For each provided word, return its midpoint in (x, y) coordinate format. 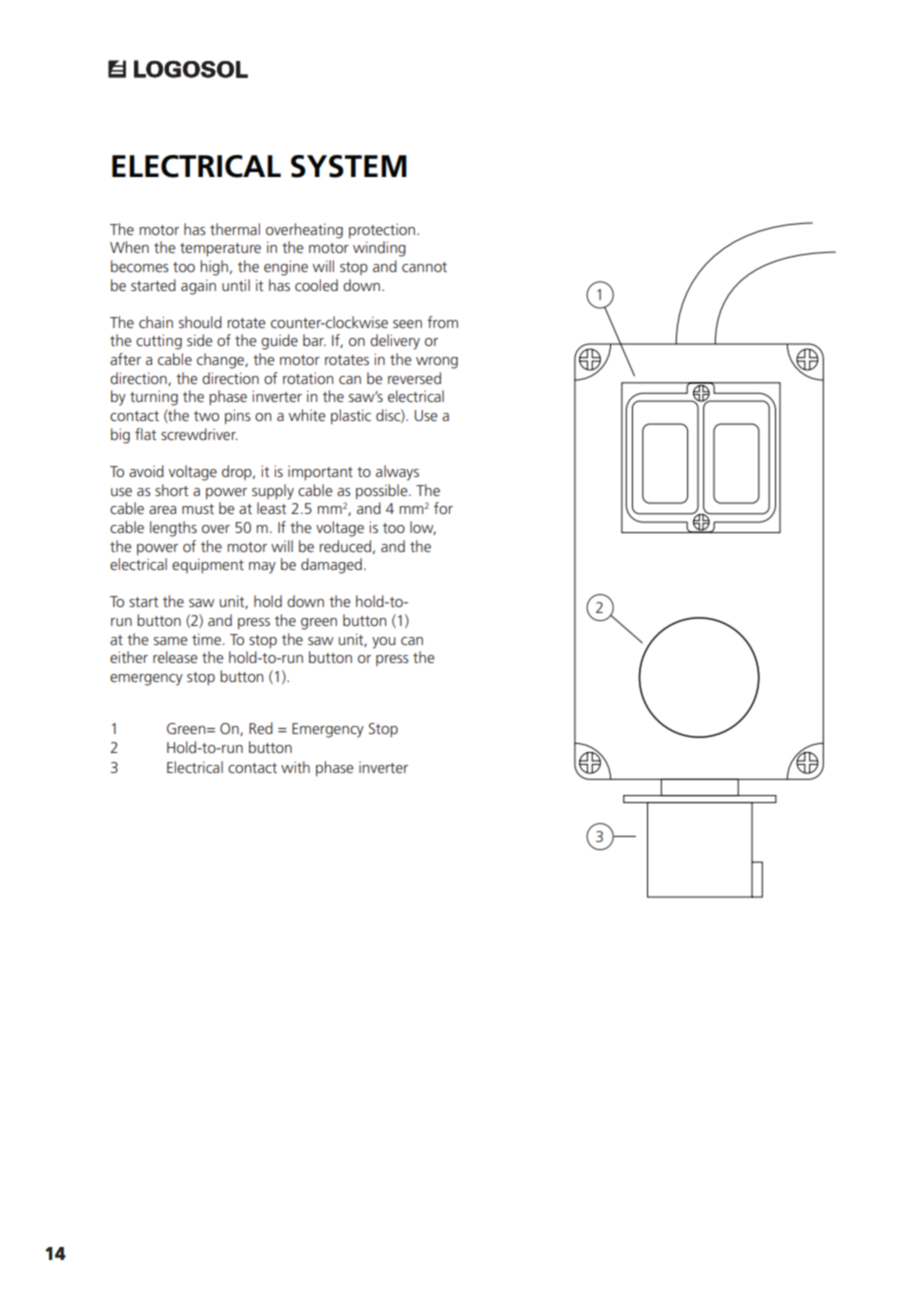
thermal (235, 229)
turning (154, 398)
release (175, 657)
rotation (308, 378)
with (295, 767)
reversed (414, 378)
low (423, 528)
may (262, 568)
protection (382, 231)
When (129, 247)
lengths (173, 529)
